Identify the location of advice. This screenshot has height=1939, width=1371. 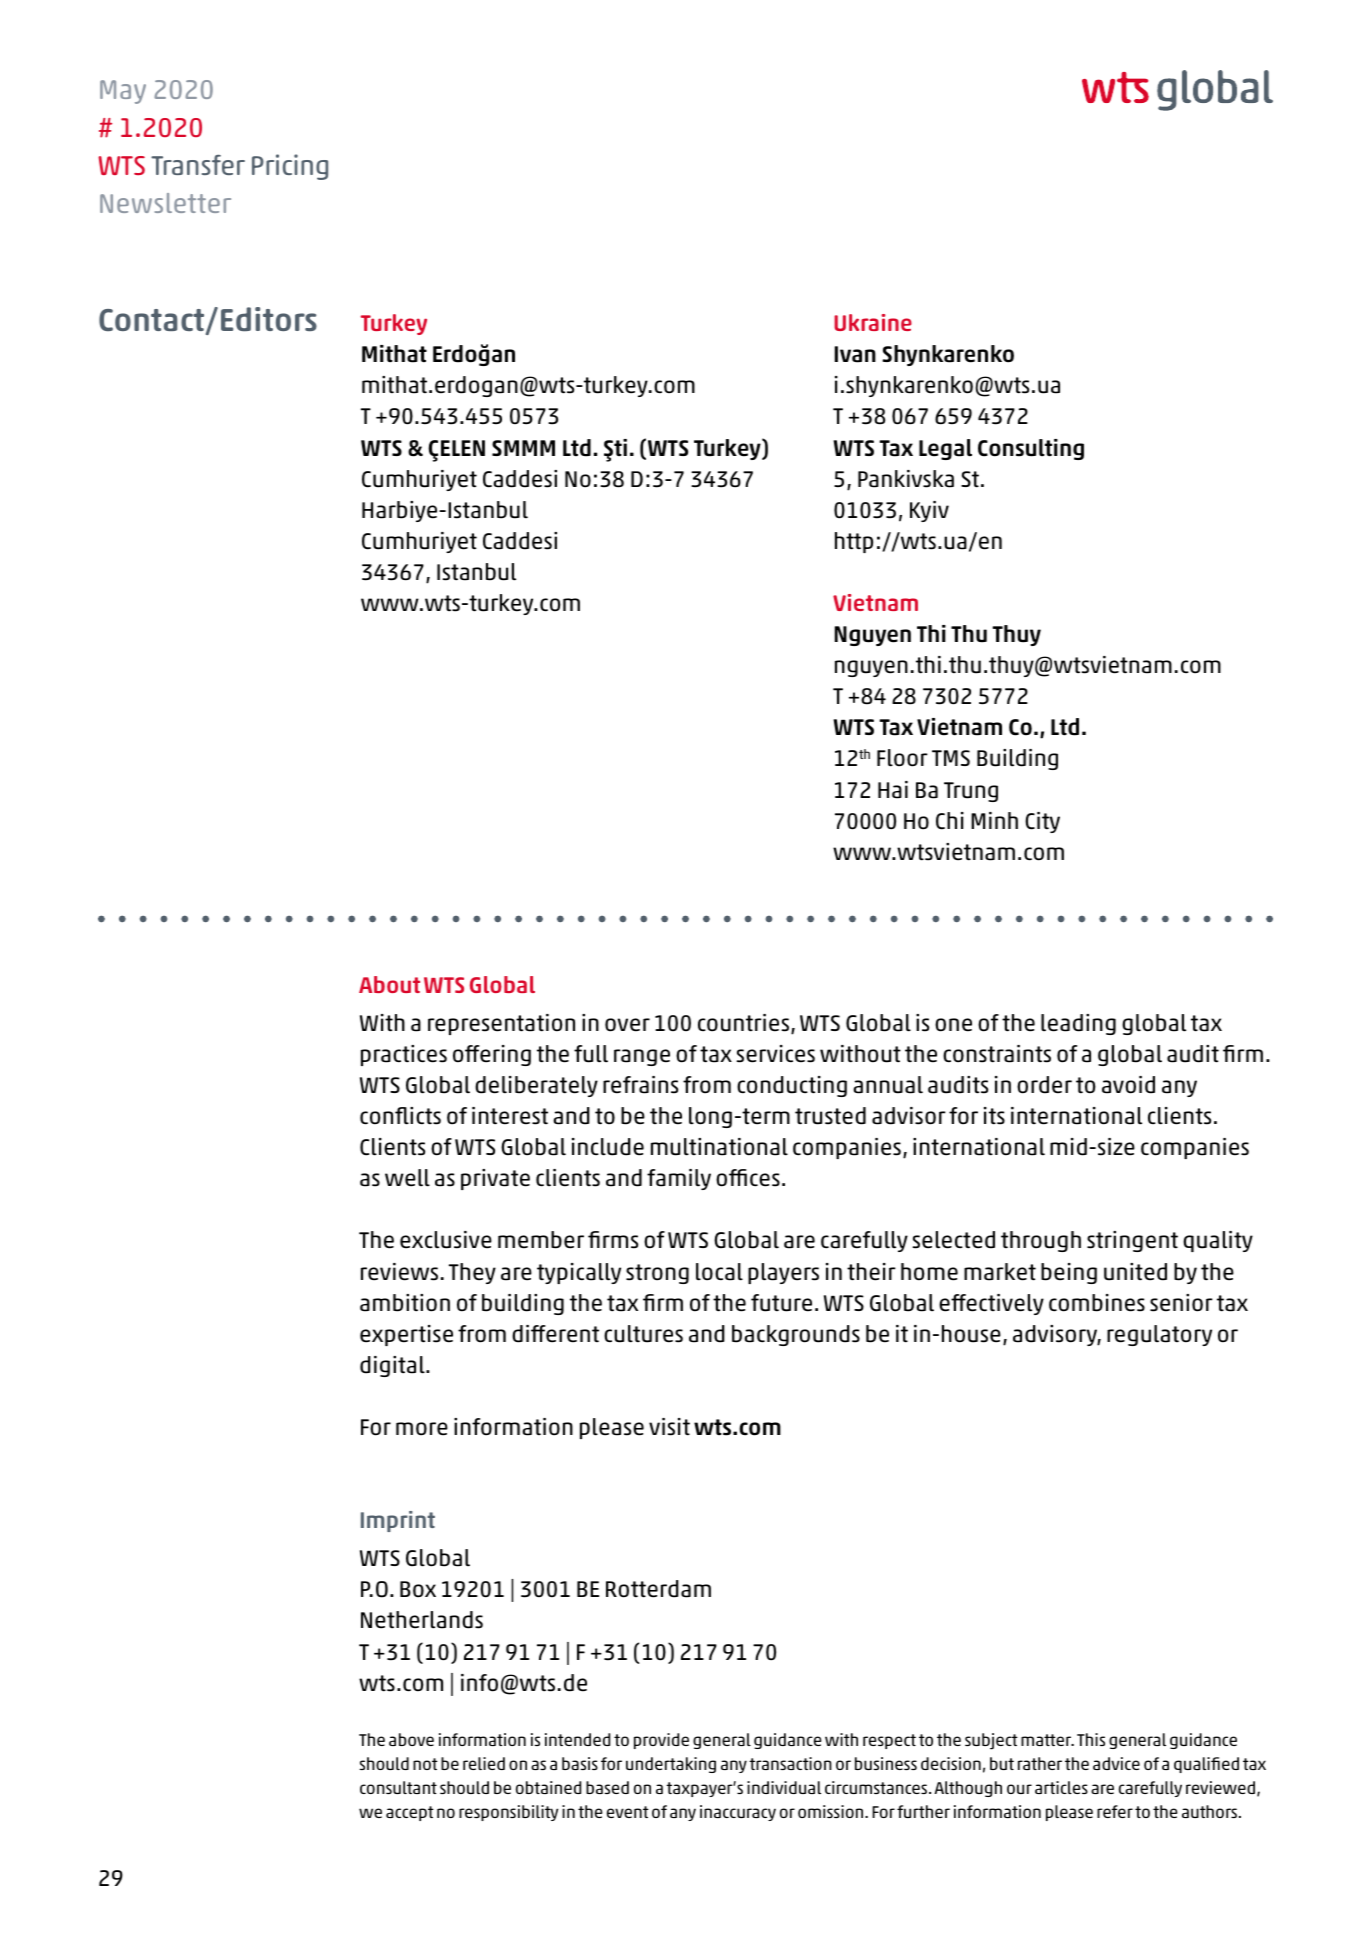
(1116, 1763).
